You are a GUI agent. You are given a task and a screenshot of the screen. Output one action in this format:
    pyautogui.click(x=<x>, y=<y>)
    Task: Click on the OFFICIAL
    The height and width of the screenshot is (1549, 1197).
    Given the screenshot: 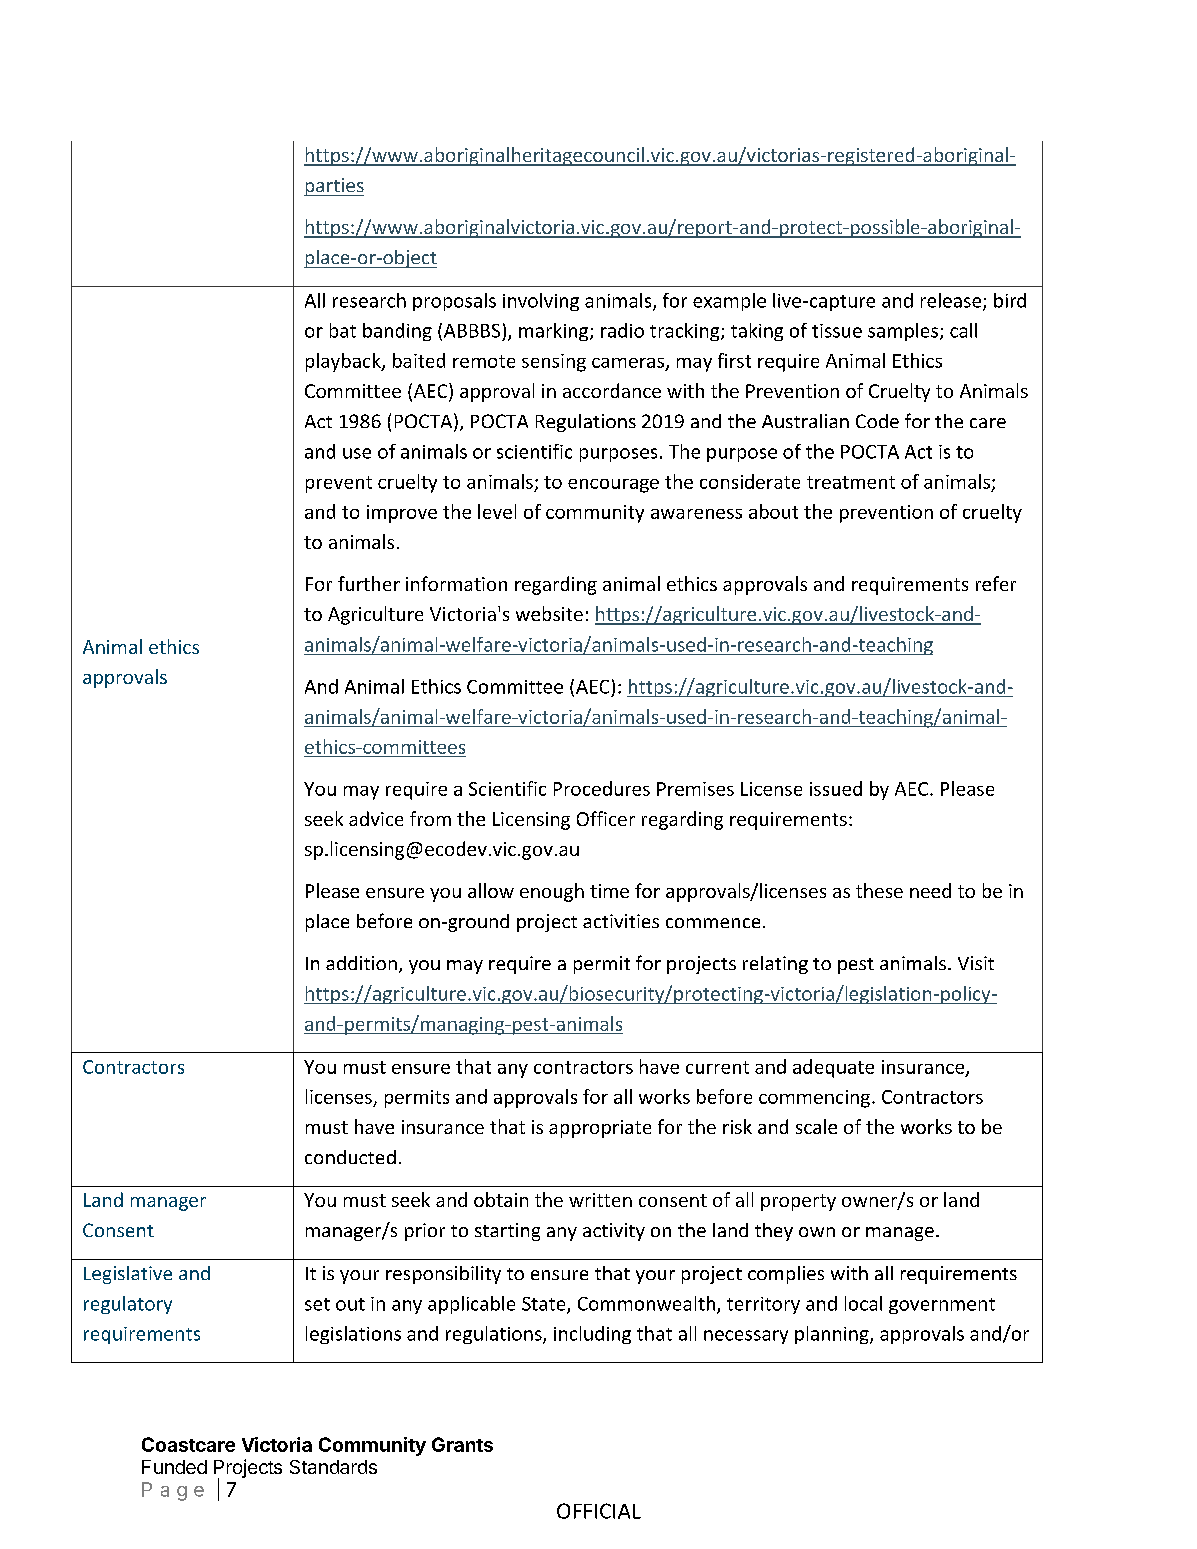 What is the action you would take?
    pyautogui.click(x=599, y=1511)
